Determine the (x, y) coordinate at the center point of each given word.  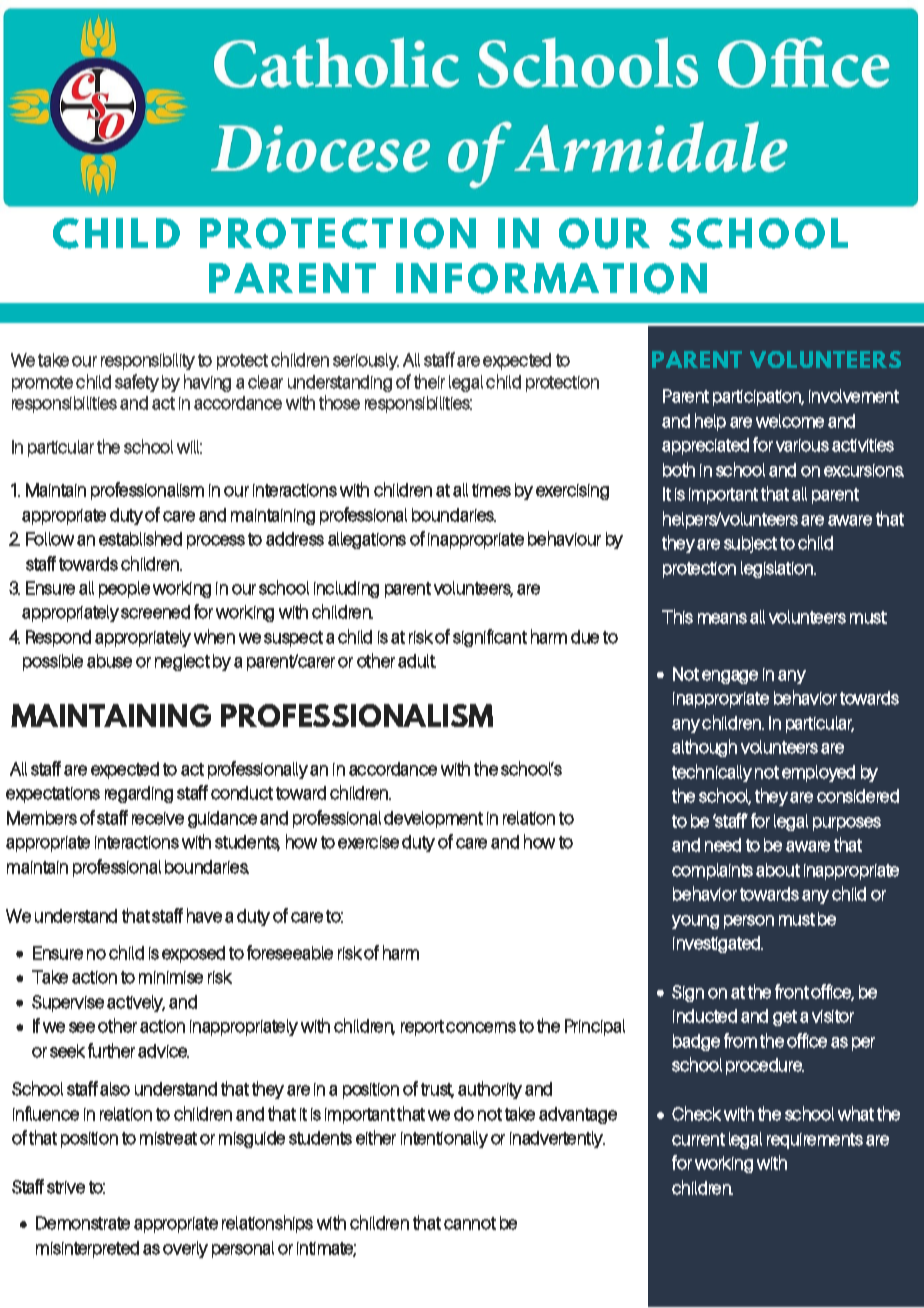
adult (417, 661)
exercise (368, 842)
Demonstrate (83, 1223)
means (722, 618)
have (204, 915)
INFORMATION (551, 278)
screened (155, 612)
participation (758, 398)
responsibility (148, 361)
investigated (718, 944)
